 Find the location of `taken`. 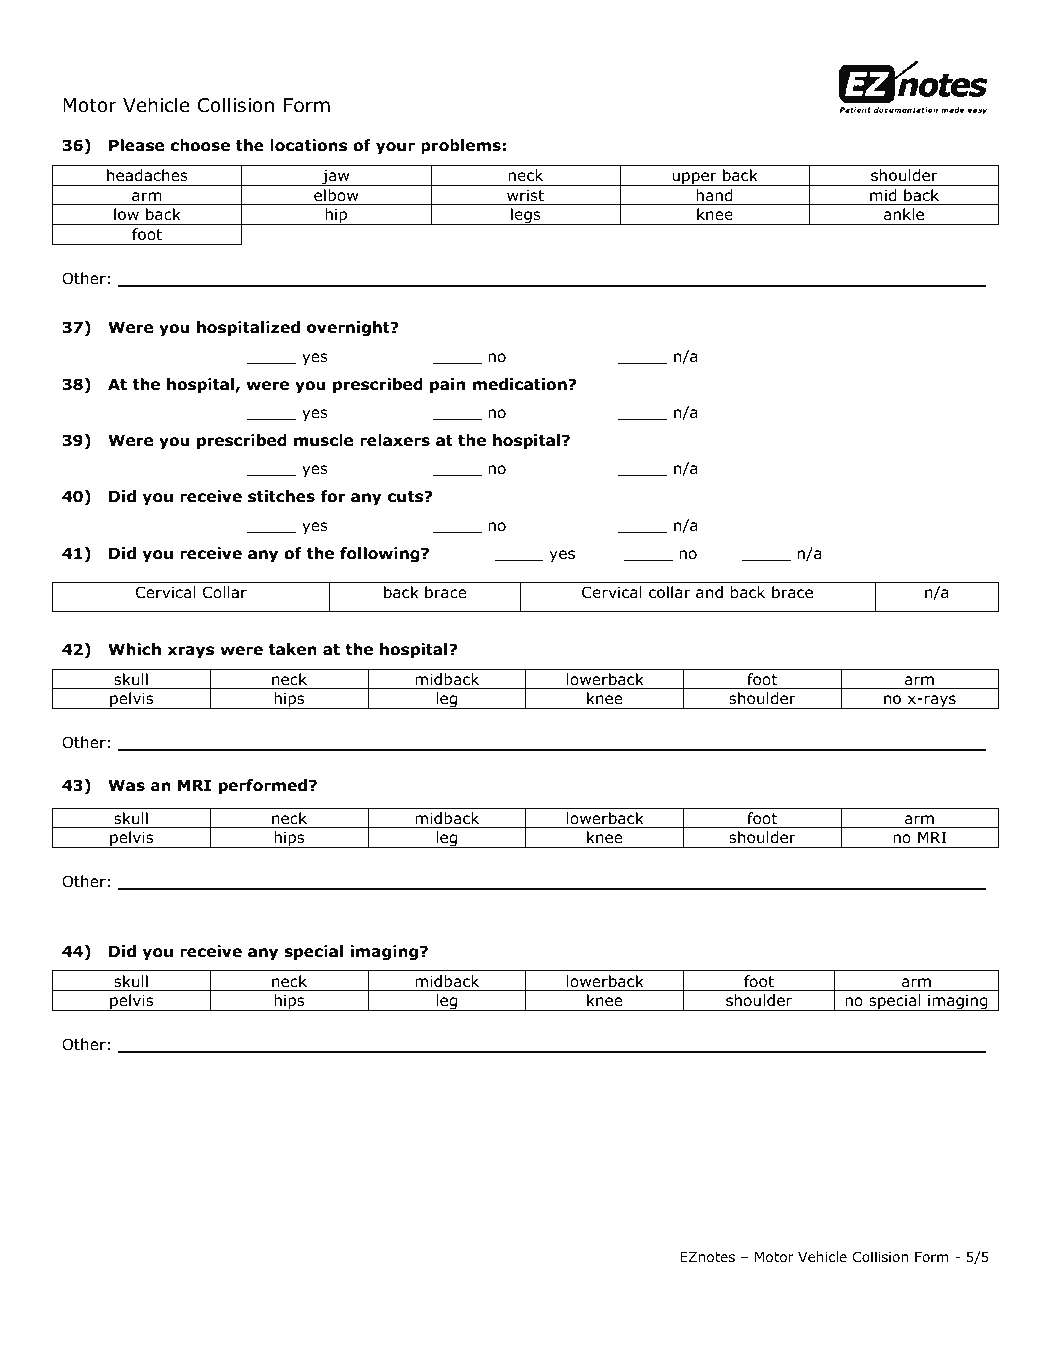

taken is located at coordinates (293, 649).
